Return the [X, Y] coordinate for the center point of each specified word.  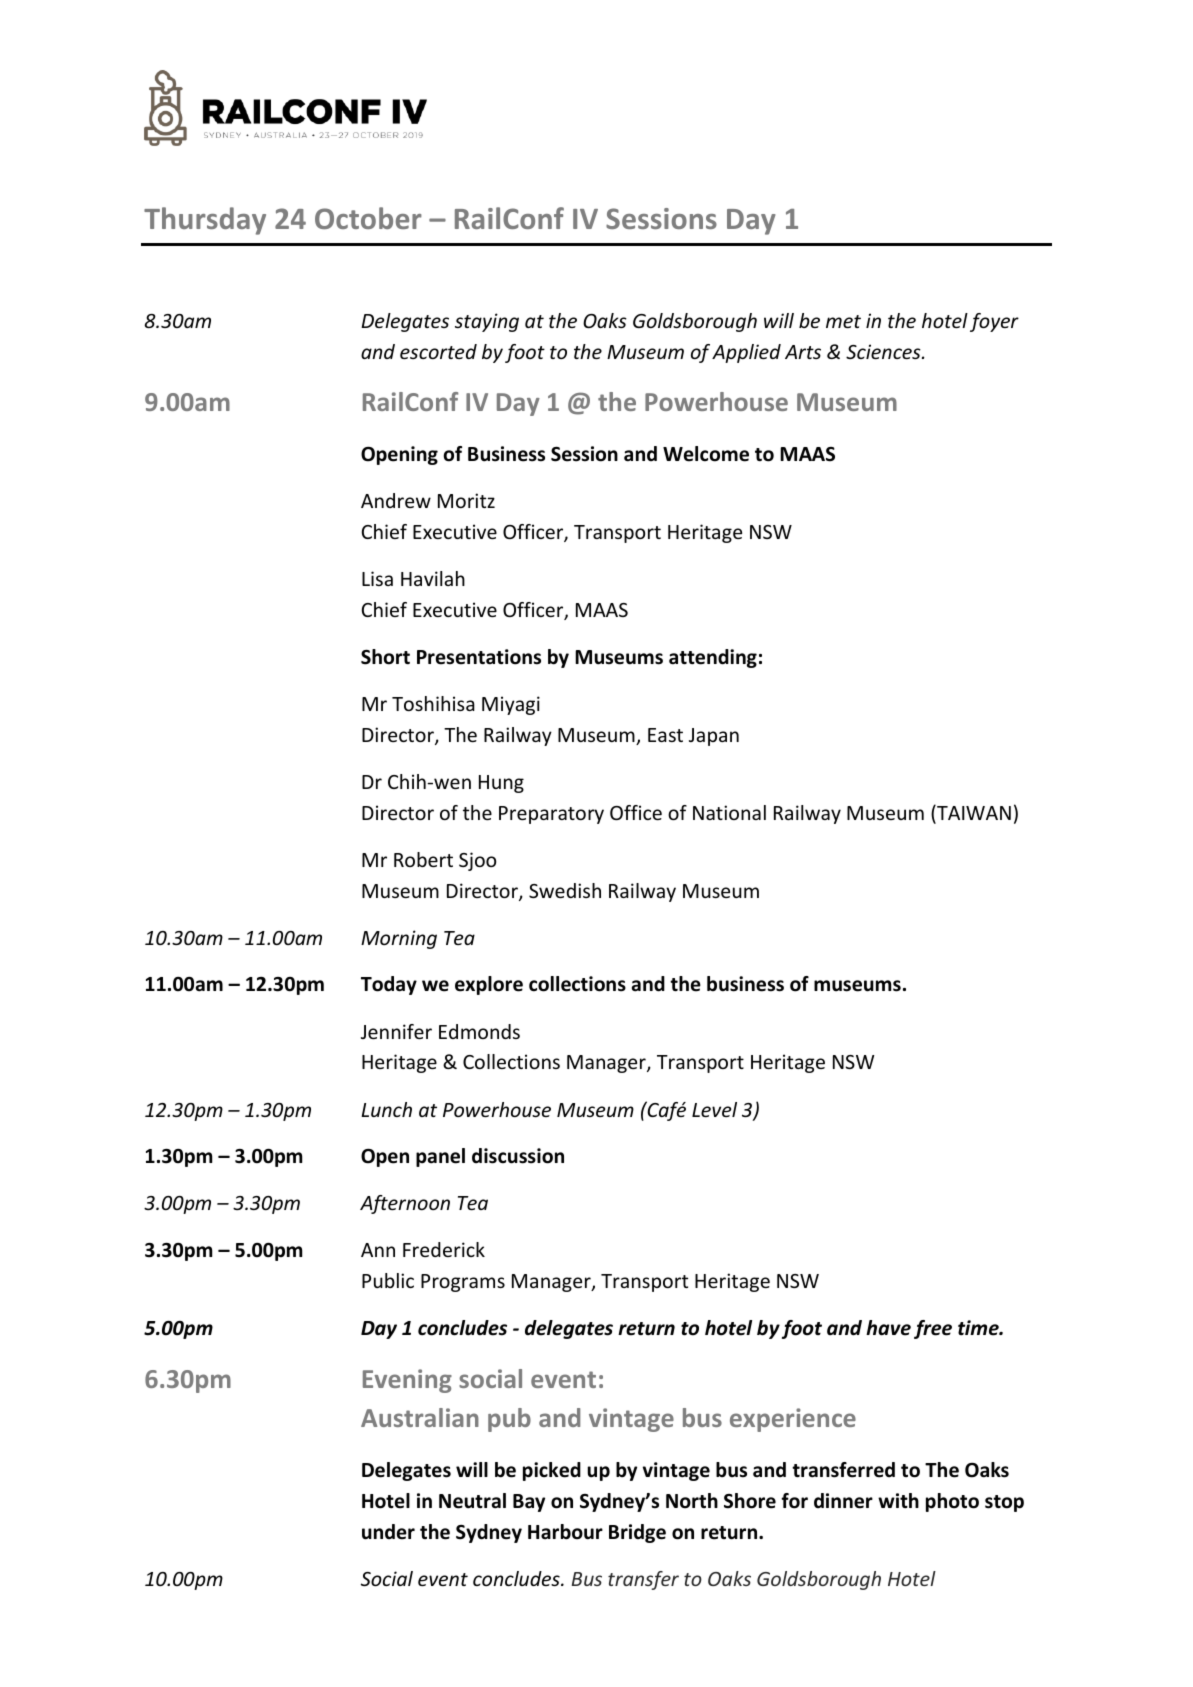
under [388, 1532]
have [888, 1328]
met [843, 321]
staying [487, 322]
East [665, 735]
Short [385, 657]
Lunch [386, 1109]
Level [714, 1109]
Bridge [637, 1533]
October [368, 218]
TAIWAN [973, 814]
